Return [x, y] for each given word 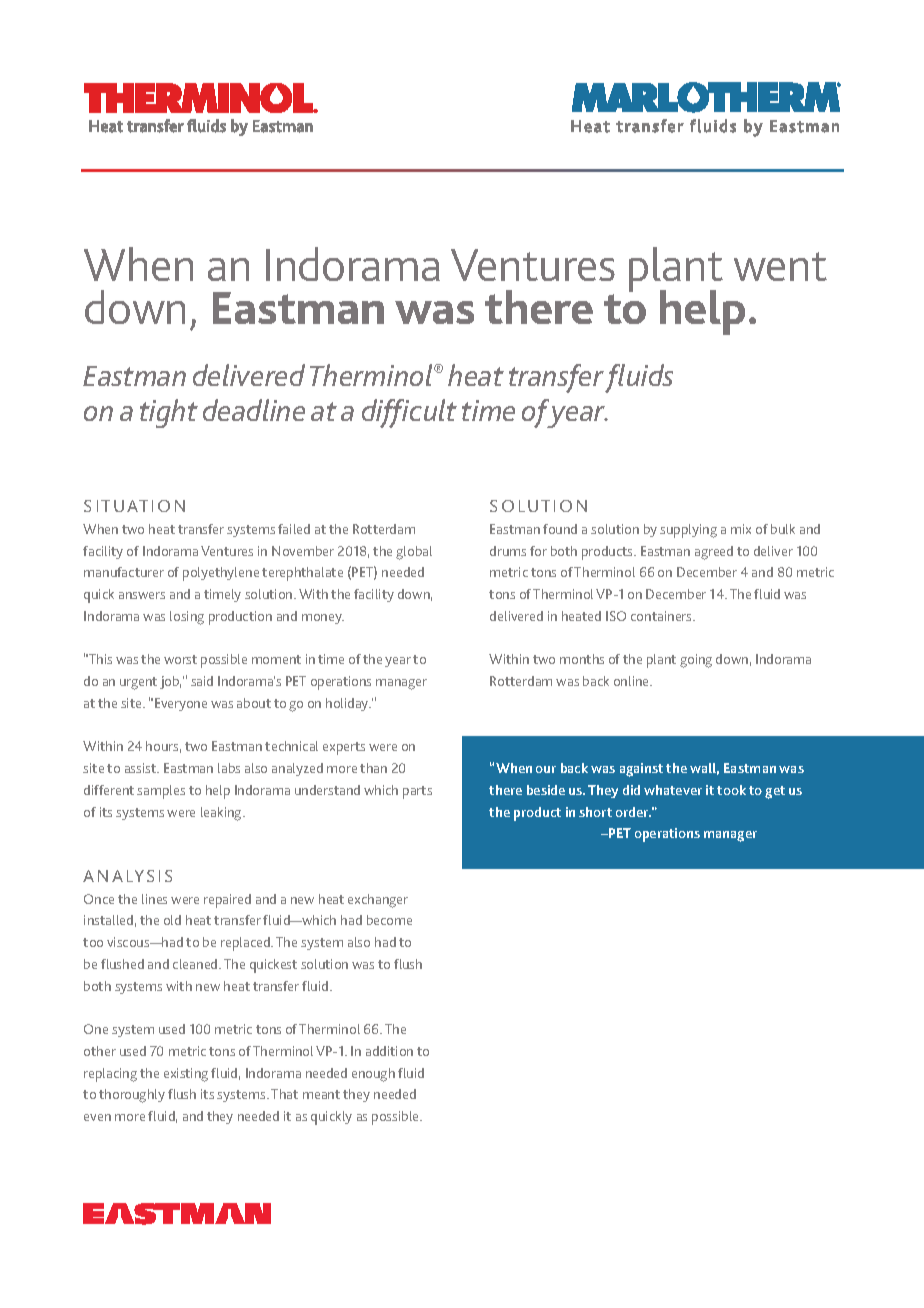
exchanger [378, 901]
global [414, 553]
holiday [348, 704]
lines [154, 899]
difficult [409, 413]
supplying [688, 531]
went [780, 266]
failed [294, 529]
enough [373, 1075]
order [633, 812]
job [170, 682]
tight [169, 413]
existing [186, 1075]
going [696, 661]
